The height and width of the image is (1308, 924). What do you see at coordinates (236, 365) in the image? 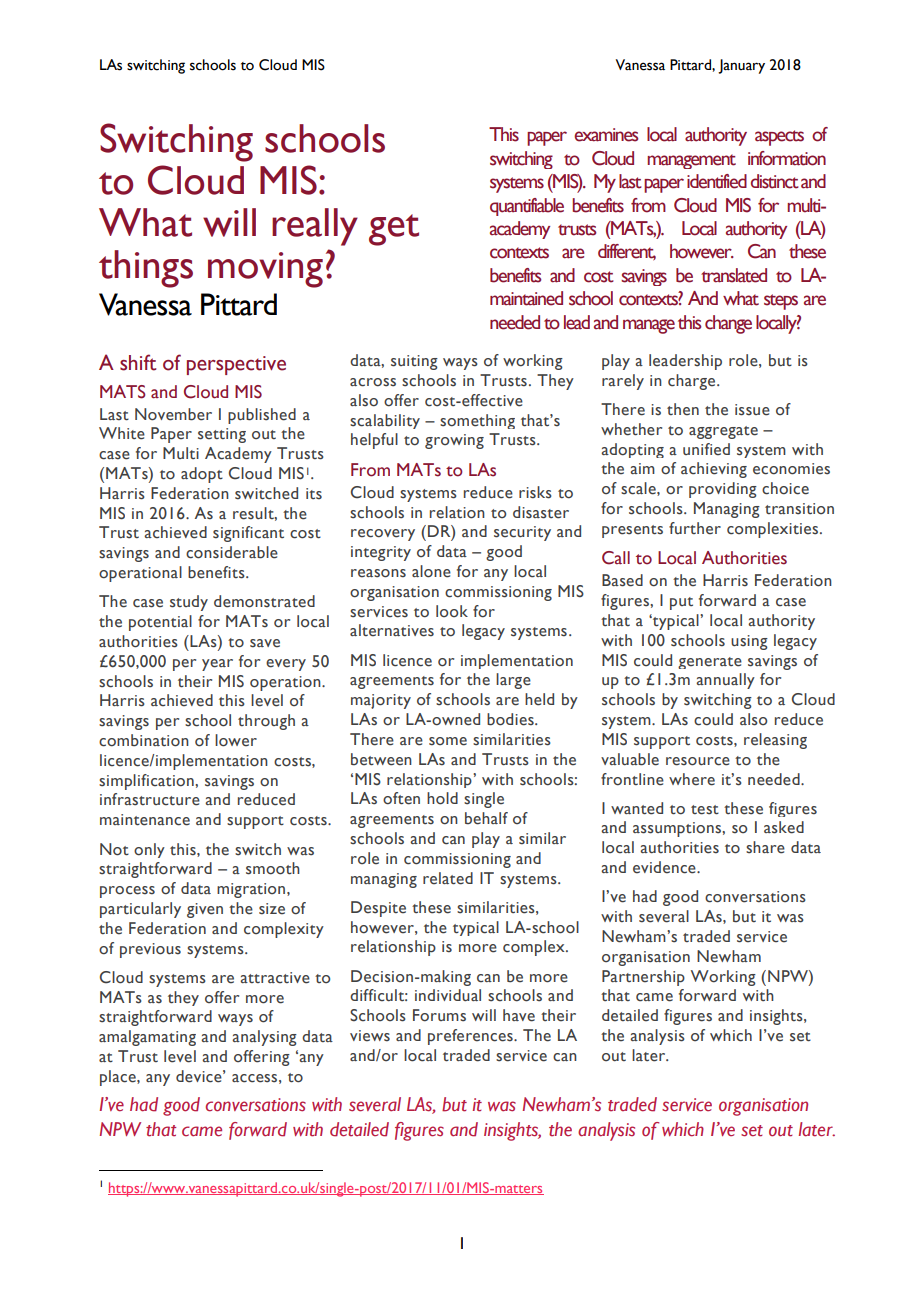
I see `perspective` at bounding box center [236, 365].
